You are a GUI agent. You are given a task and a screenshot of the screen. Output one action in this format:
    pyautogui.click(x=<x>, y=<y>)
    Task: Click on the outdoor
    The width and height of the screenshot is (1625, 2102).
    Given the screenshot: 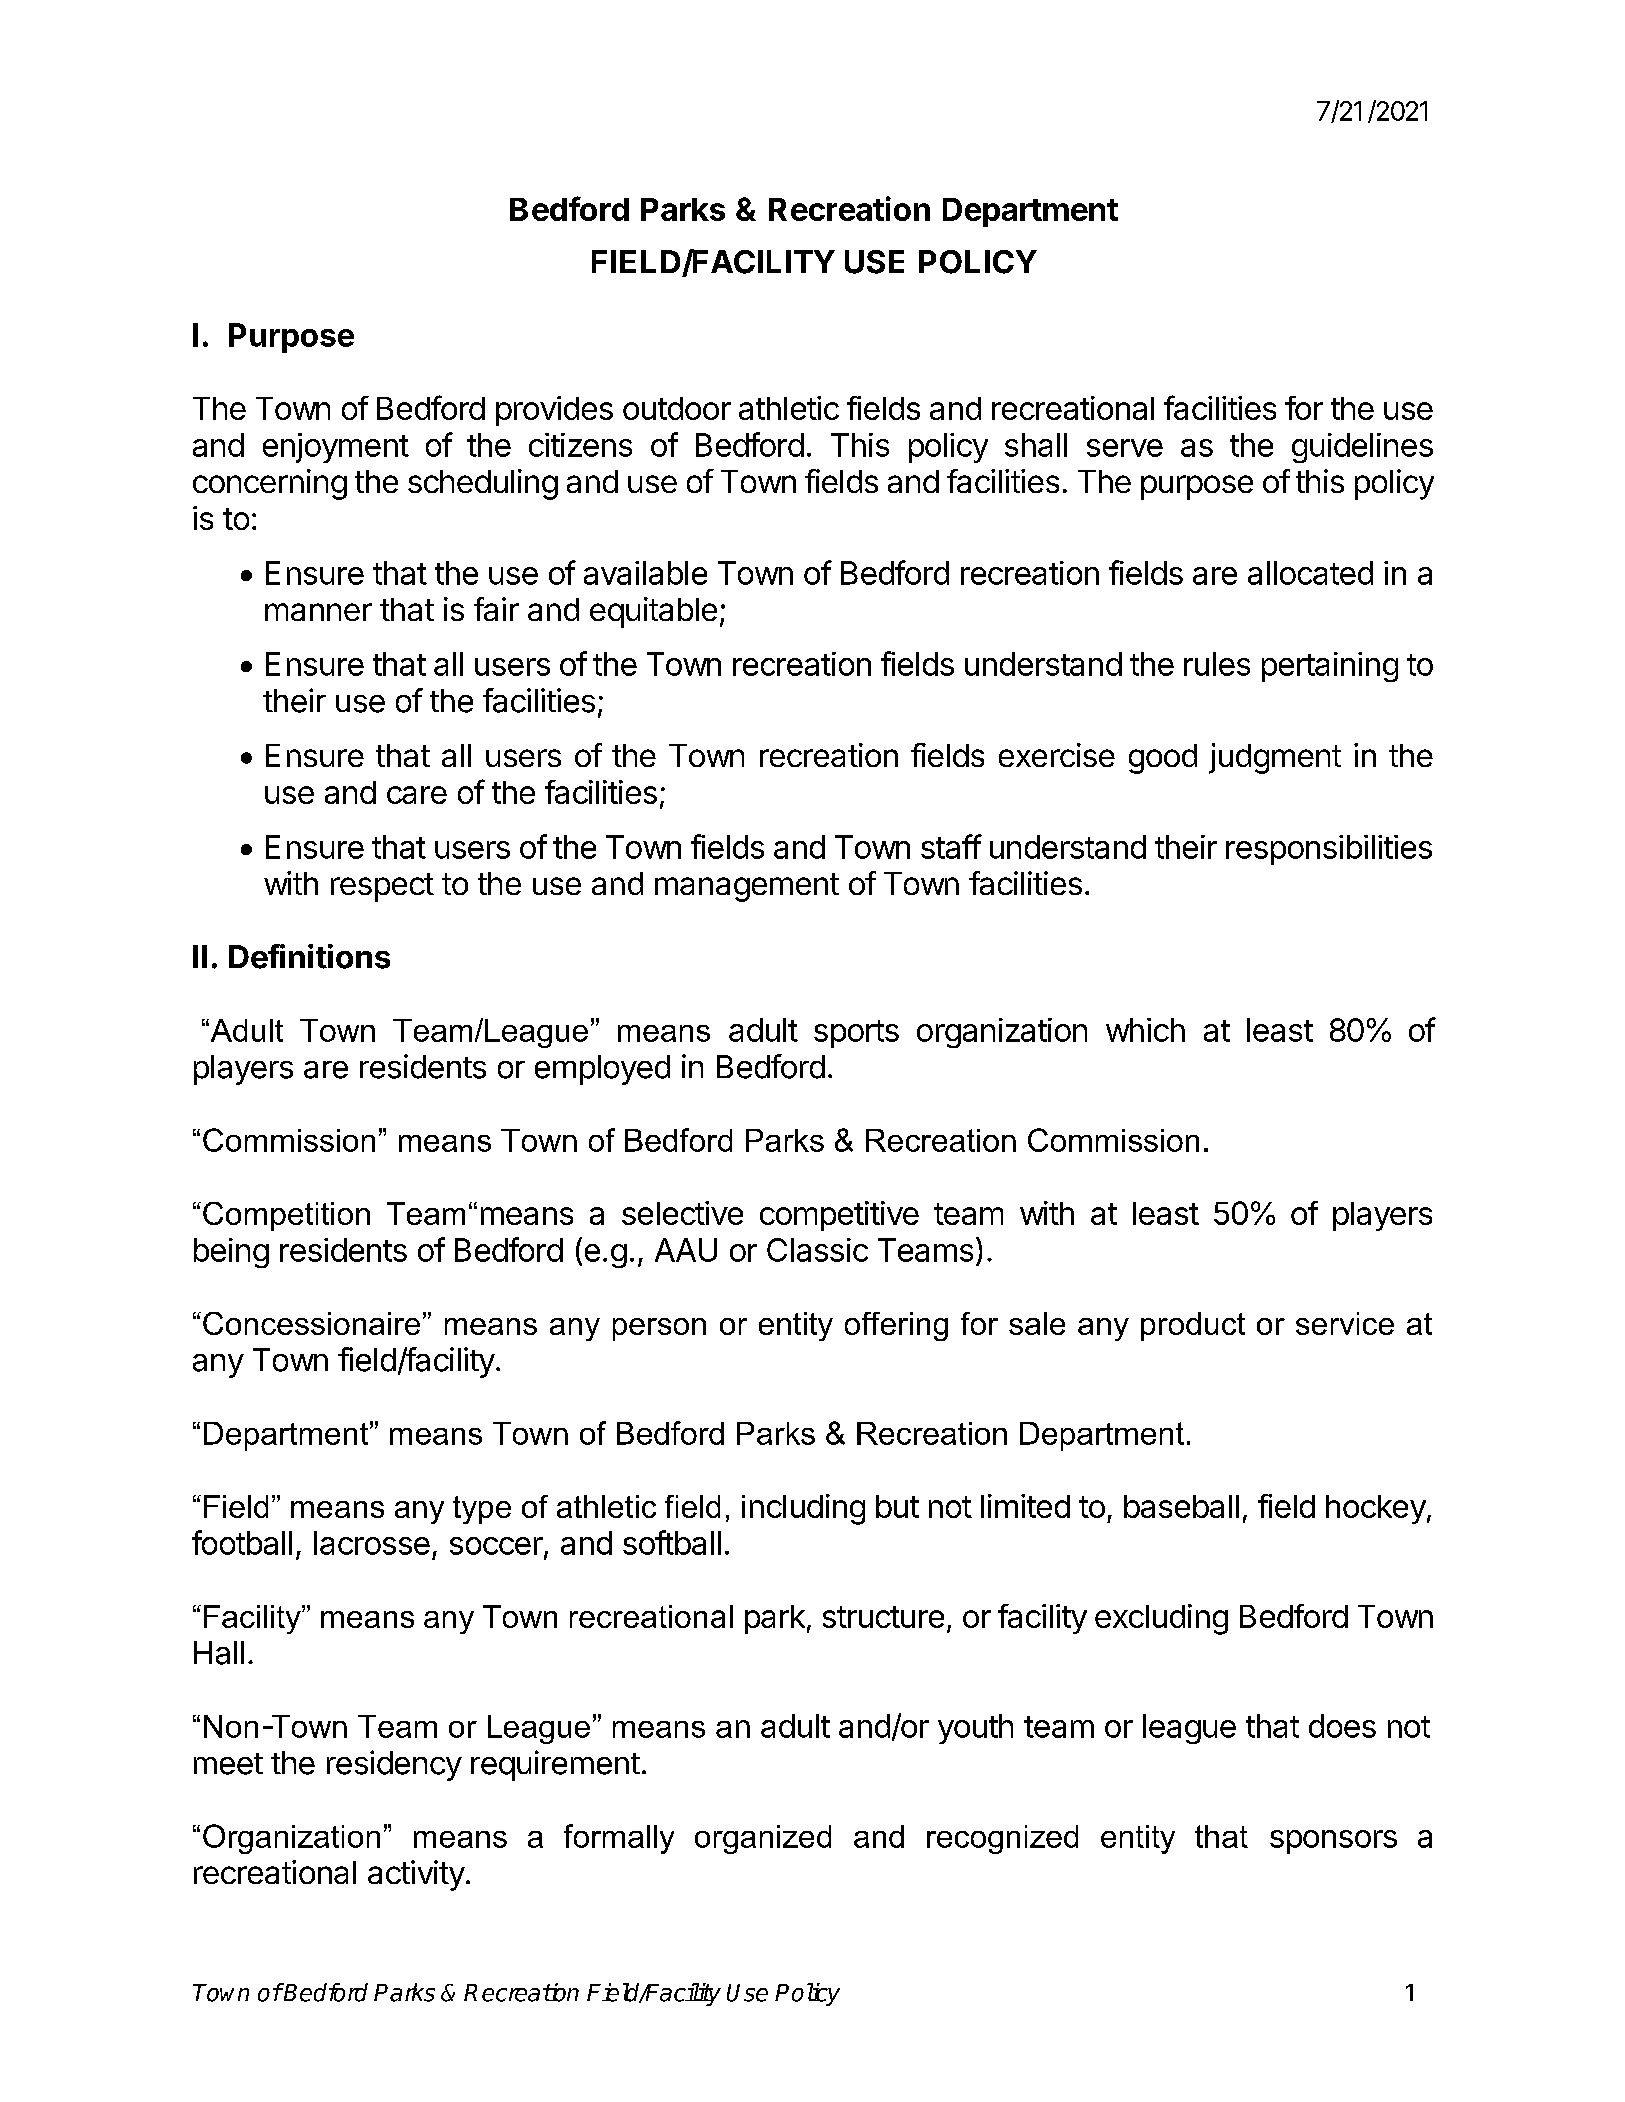 What is the action you would take?
    pyautogui.click(x=677, y=408)
